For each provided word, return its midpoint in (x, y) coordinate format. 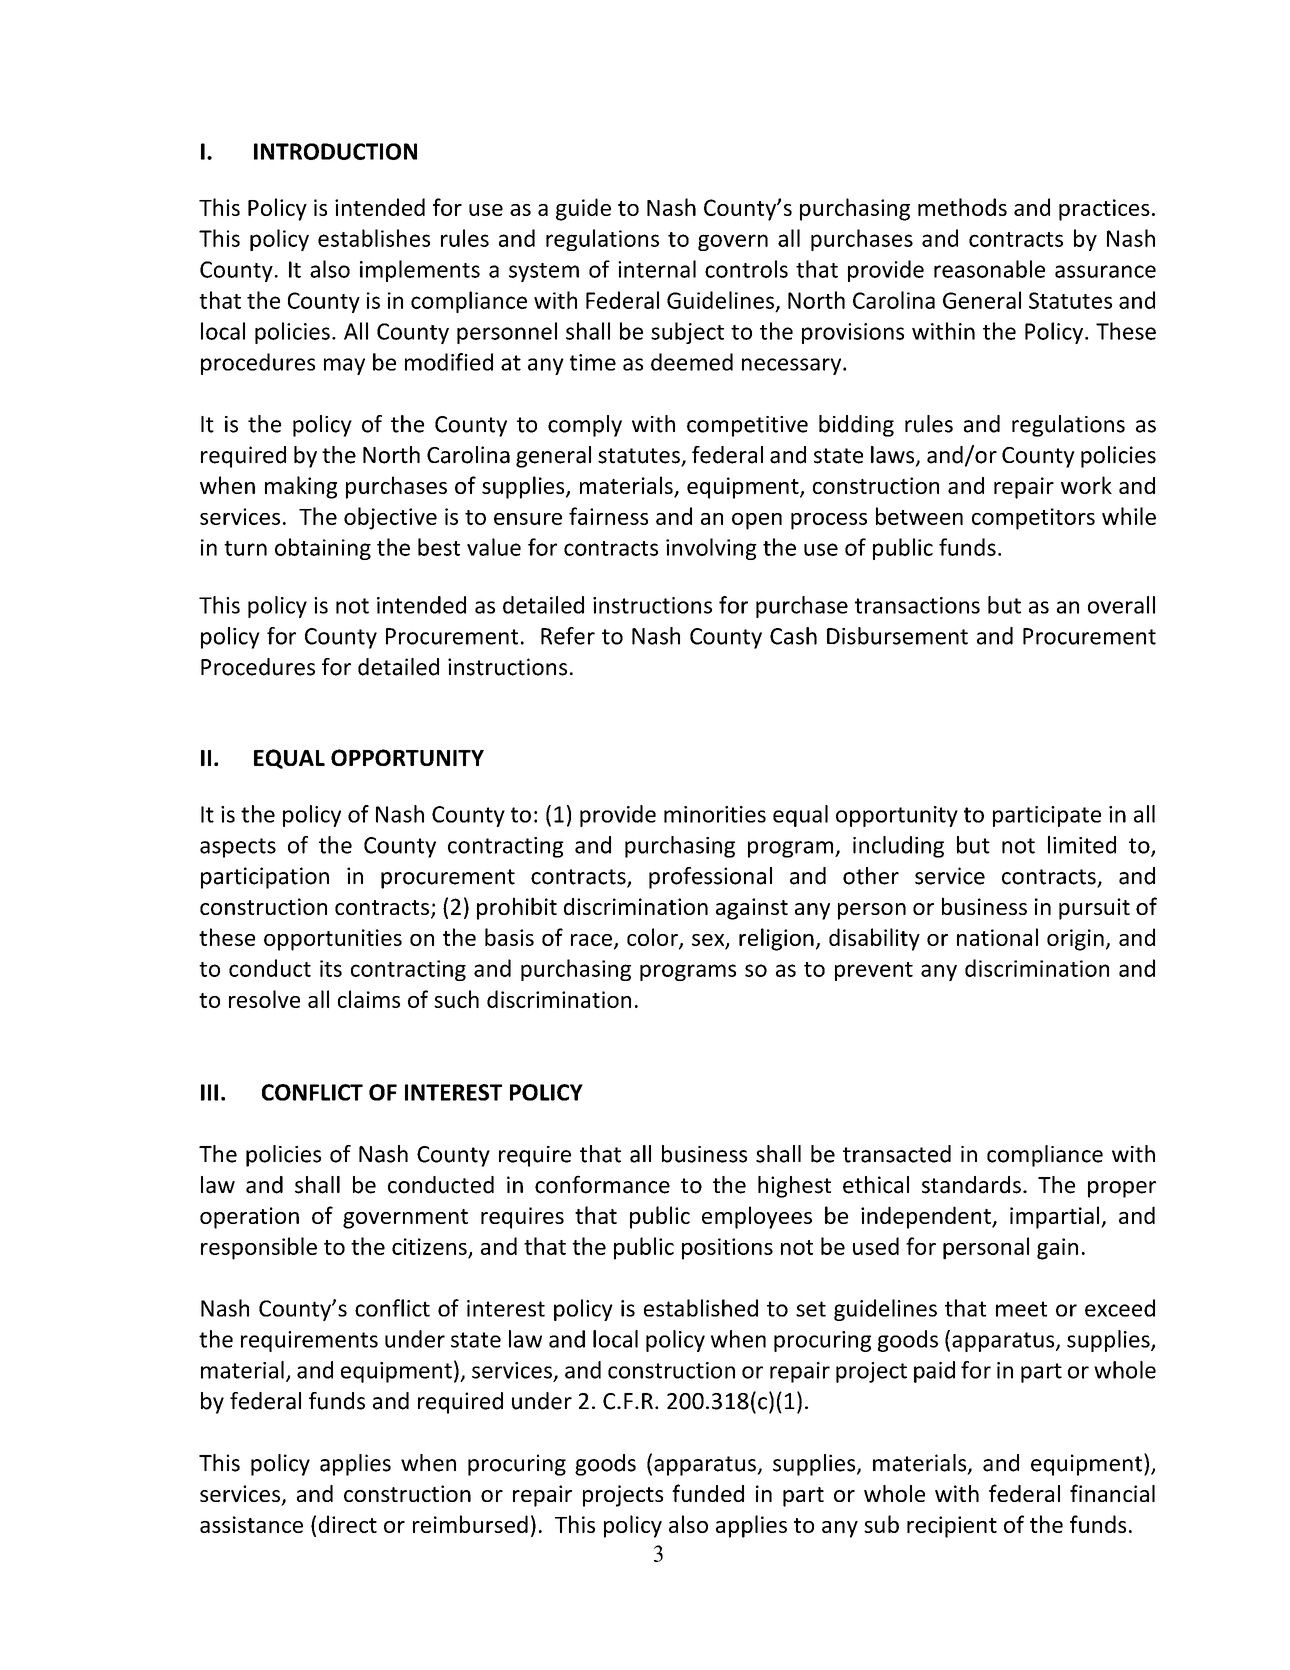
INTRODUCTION (335, 151)
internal (657, 269)
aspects (238, 848)
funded (708, 1493)
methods (962, 207)
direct (348, 1524)
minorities (715, 814)
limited (1082, 845)
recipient (952, 1527)
